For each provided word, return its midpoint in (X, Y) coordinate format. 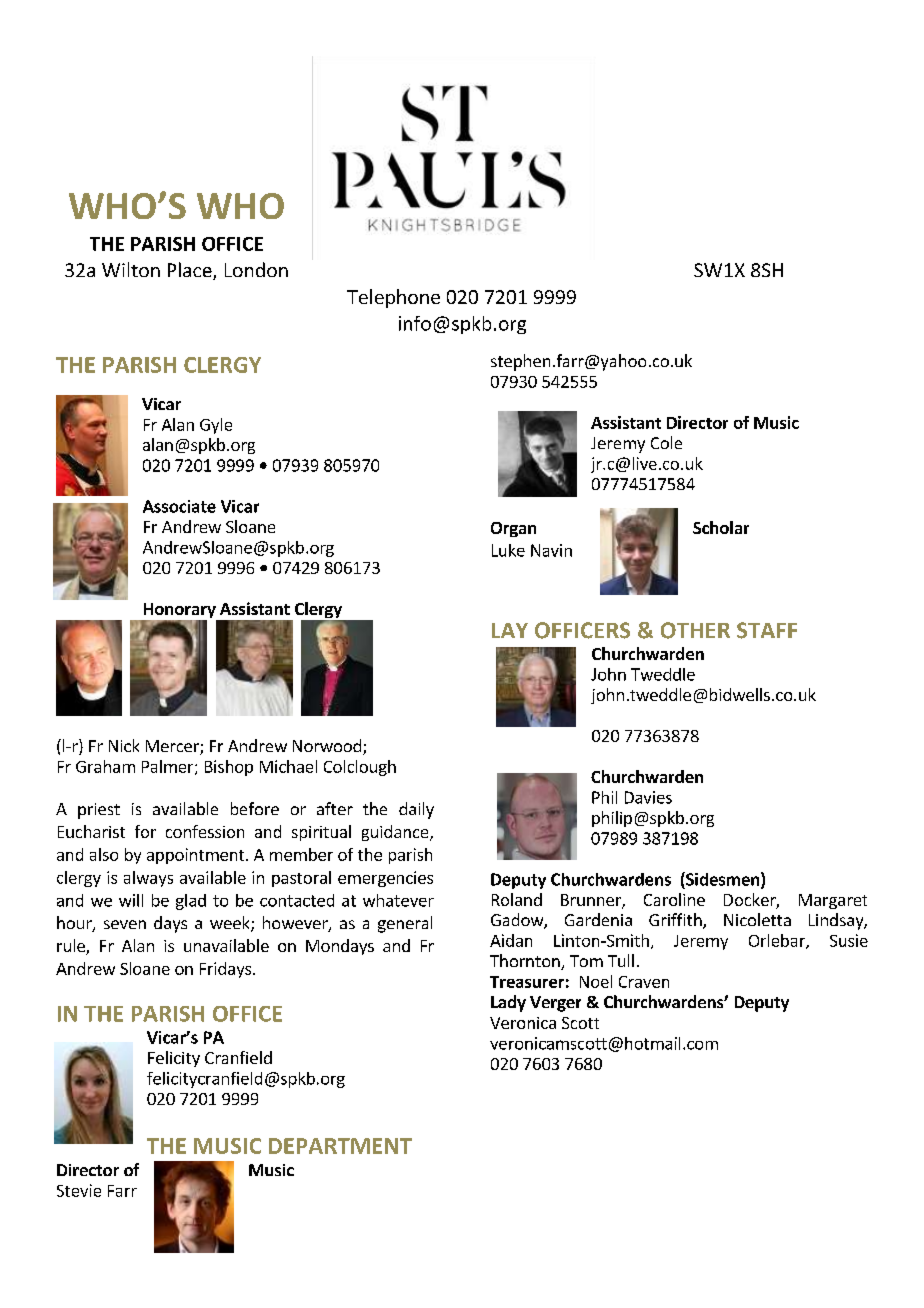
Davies (648, 797)
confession (205, 831)
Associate (179, 506)
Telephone (393, 298)
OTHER (695, 630)
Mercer (173, 747)
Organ (513, 529)
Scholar (721, 527)
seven (125, 924)
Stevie (79, 1190)
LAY (510, 630)
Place (191, 271)
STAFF (767, 630)
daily (416, 810)
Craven (644, 982)
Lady (508, 1003)
